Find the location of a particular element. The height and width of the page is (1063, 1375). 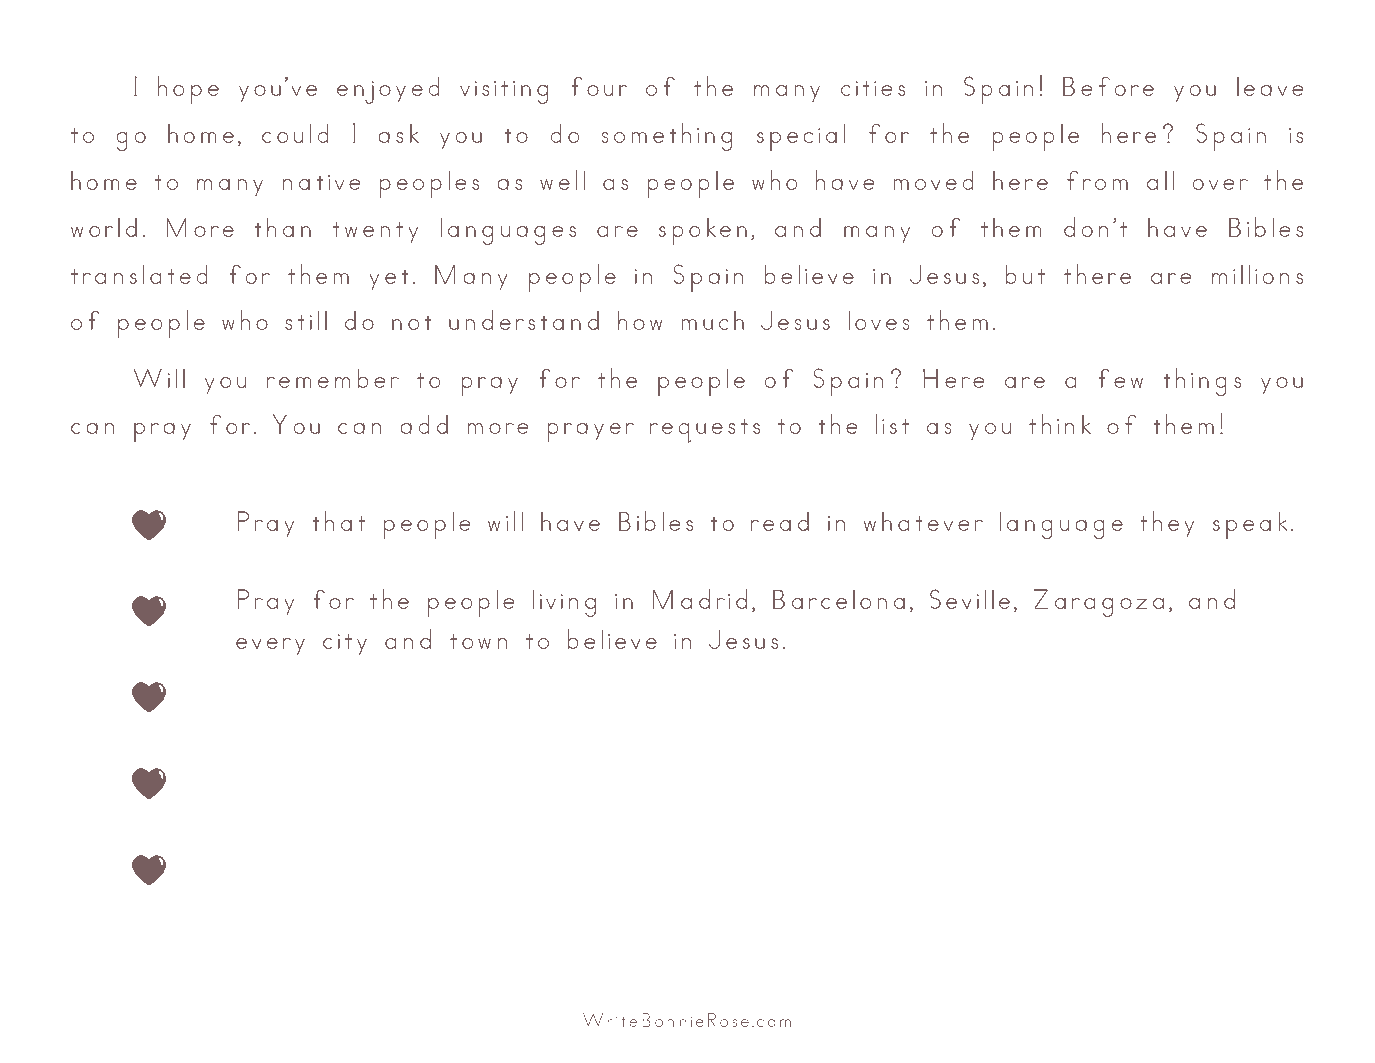

every is located at coordinates (270, 646).
